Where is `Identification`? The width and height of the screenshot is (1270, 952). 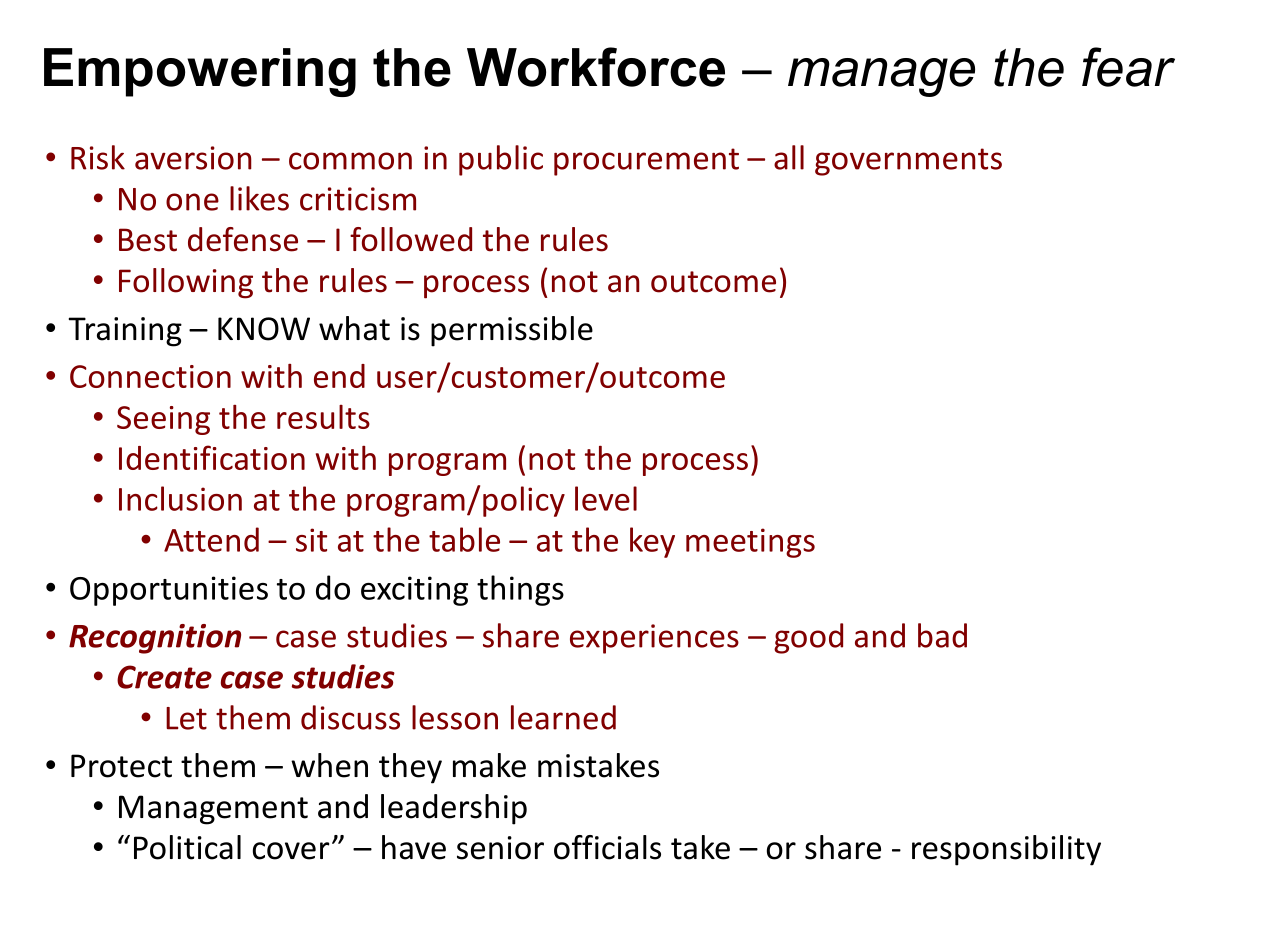
Identification is located at coordinates (212, 457).
